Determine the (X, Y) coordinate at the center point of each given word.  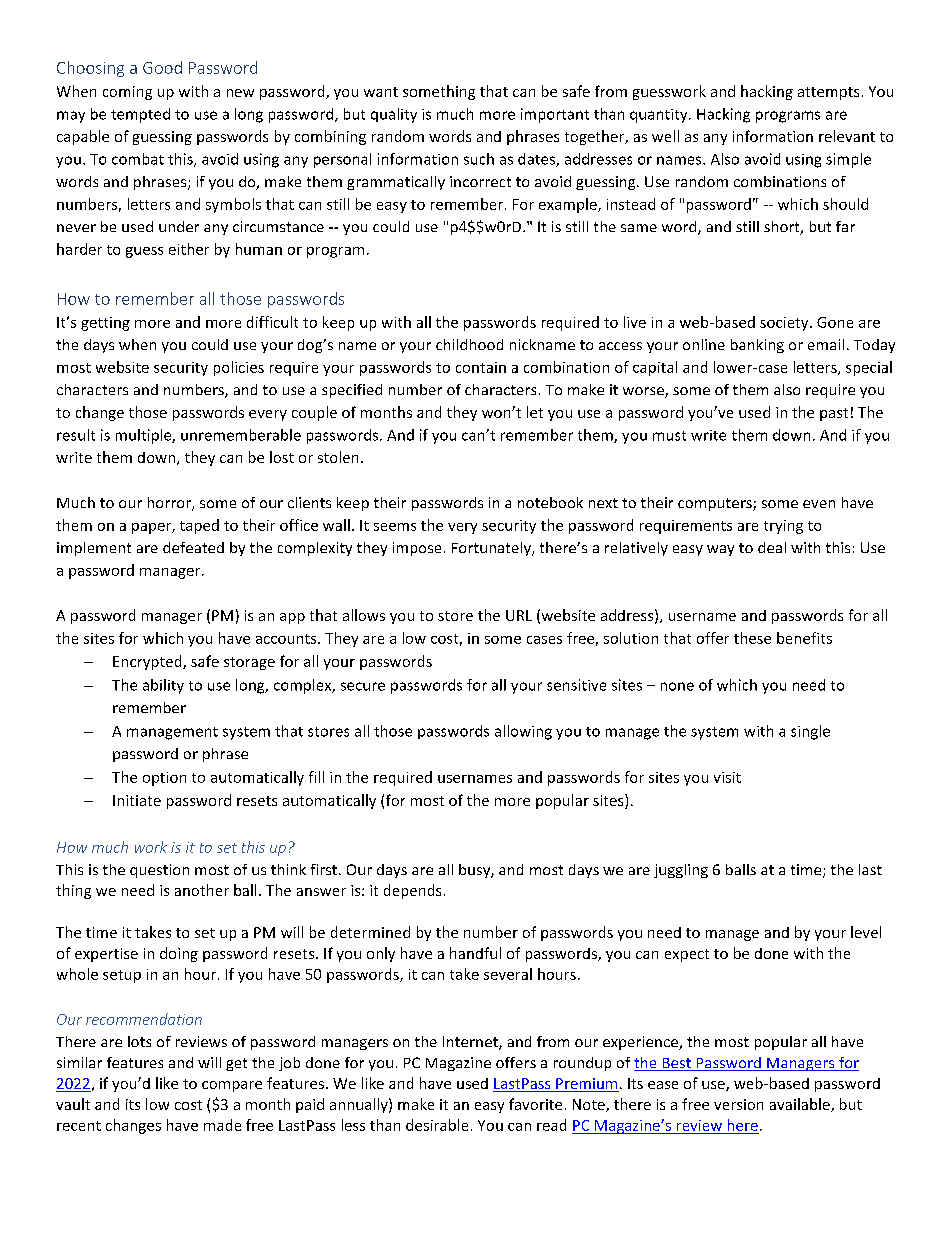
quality (394, 115)
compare (232, 1086)
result (76, 435)
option (164, 779)
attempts (828, 93)
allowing (523, 732)
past (834, 414)
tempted (140, 115)
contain (481, 367)
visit (727, 777)
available (801, 1105)
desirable (437, 1125)
